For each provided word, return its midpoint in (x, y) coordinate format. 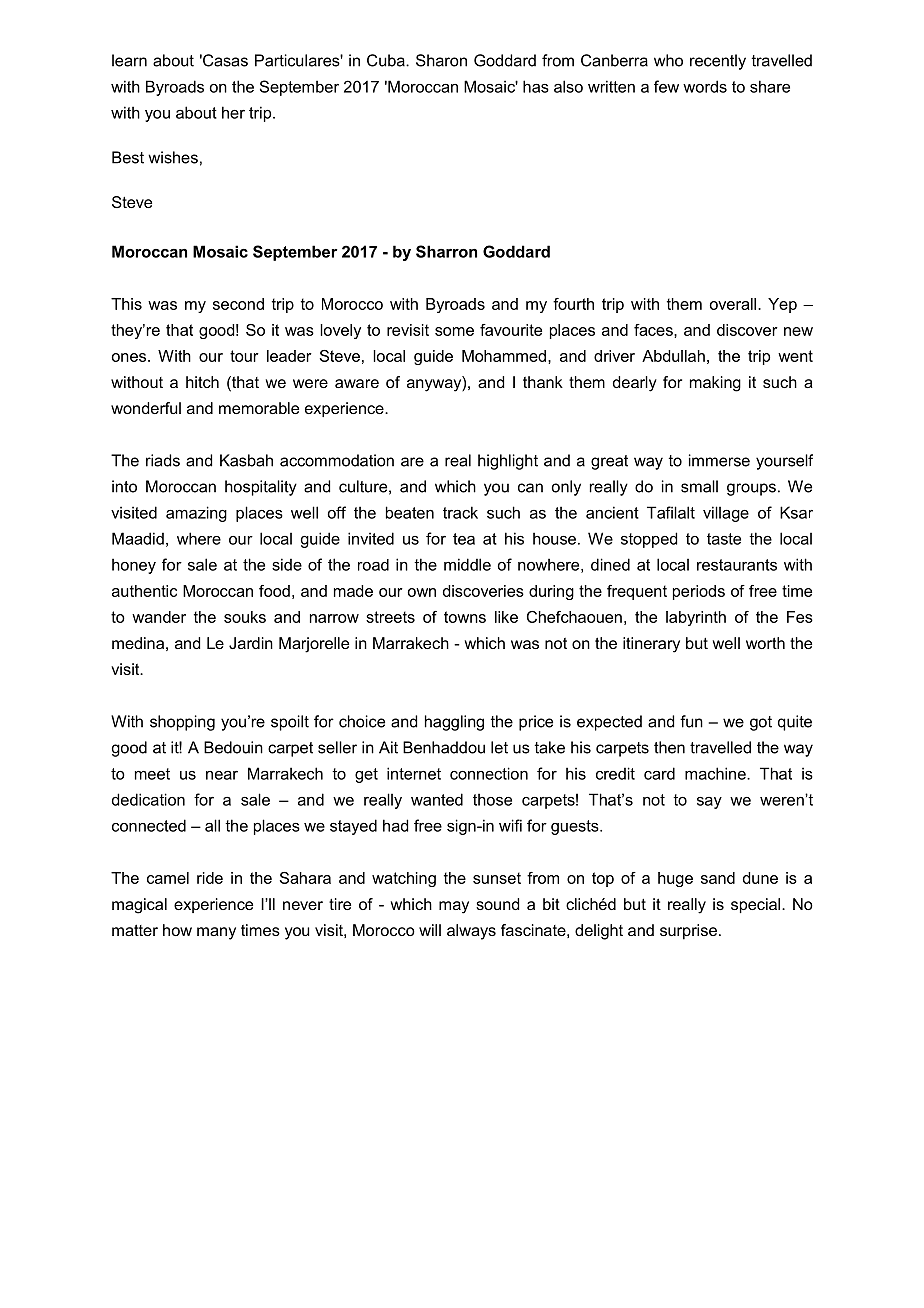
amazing (196, 514)
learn (129, 60)
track (460, 512)
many (216, 933)
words (705, 86)
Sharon (441, 60)
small (699, 486)
